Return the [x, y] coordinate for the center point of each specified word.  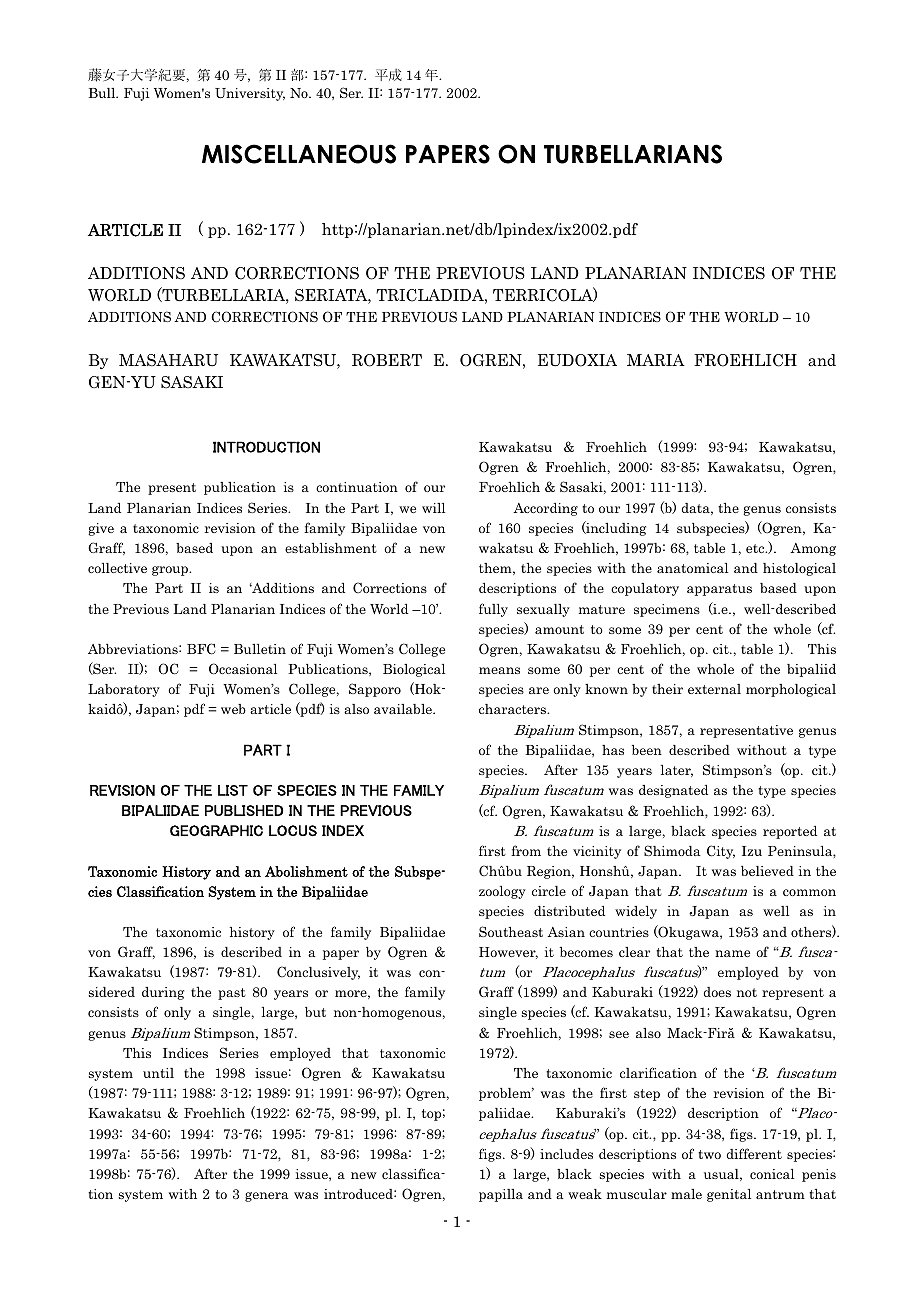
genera [266, 1197]
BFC [201, 649]
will [433, 508]
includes [566, 1154]
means [499, 670]
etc [756, 548]
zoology [502, 892]
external [714, 689]
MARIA [656, 360]
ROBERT [387, 360]
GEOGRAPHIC [216, 831]
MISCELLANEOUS [299, 154]
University [250, 94]
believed [767, 871]
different [754, 1153]
